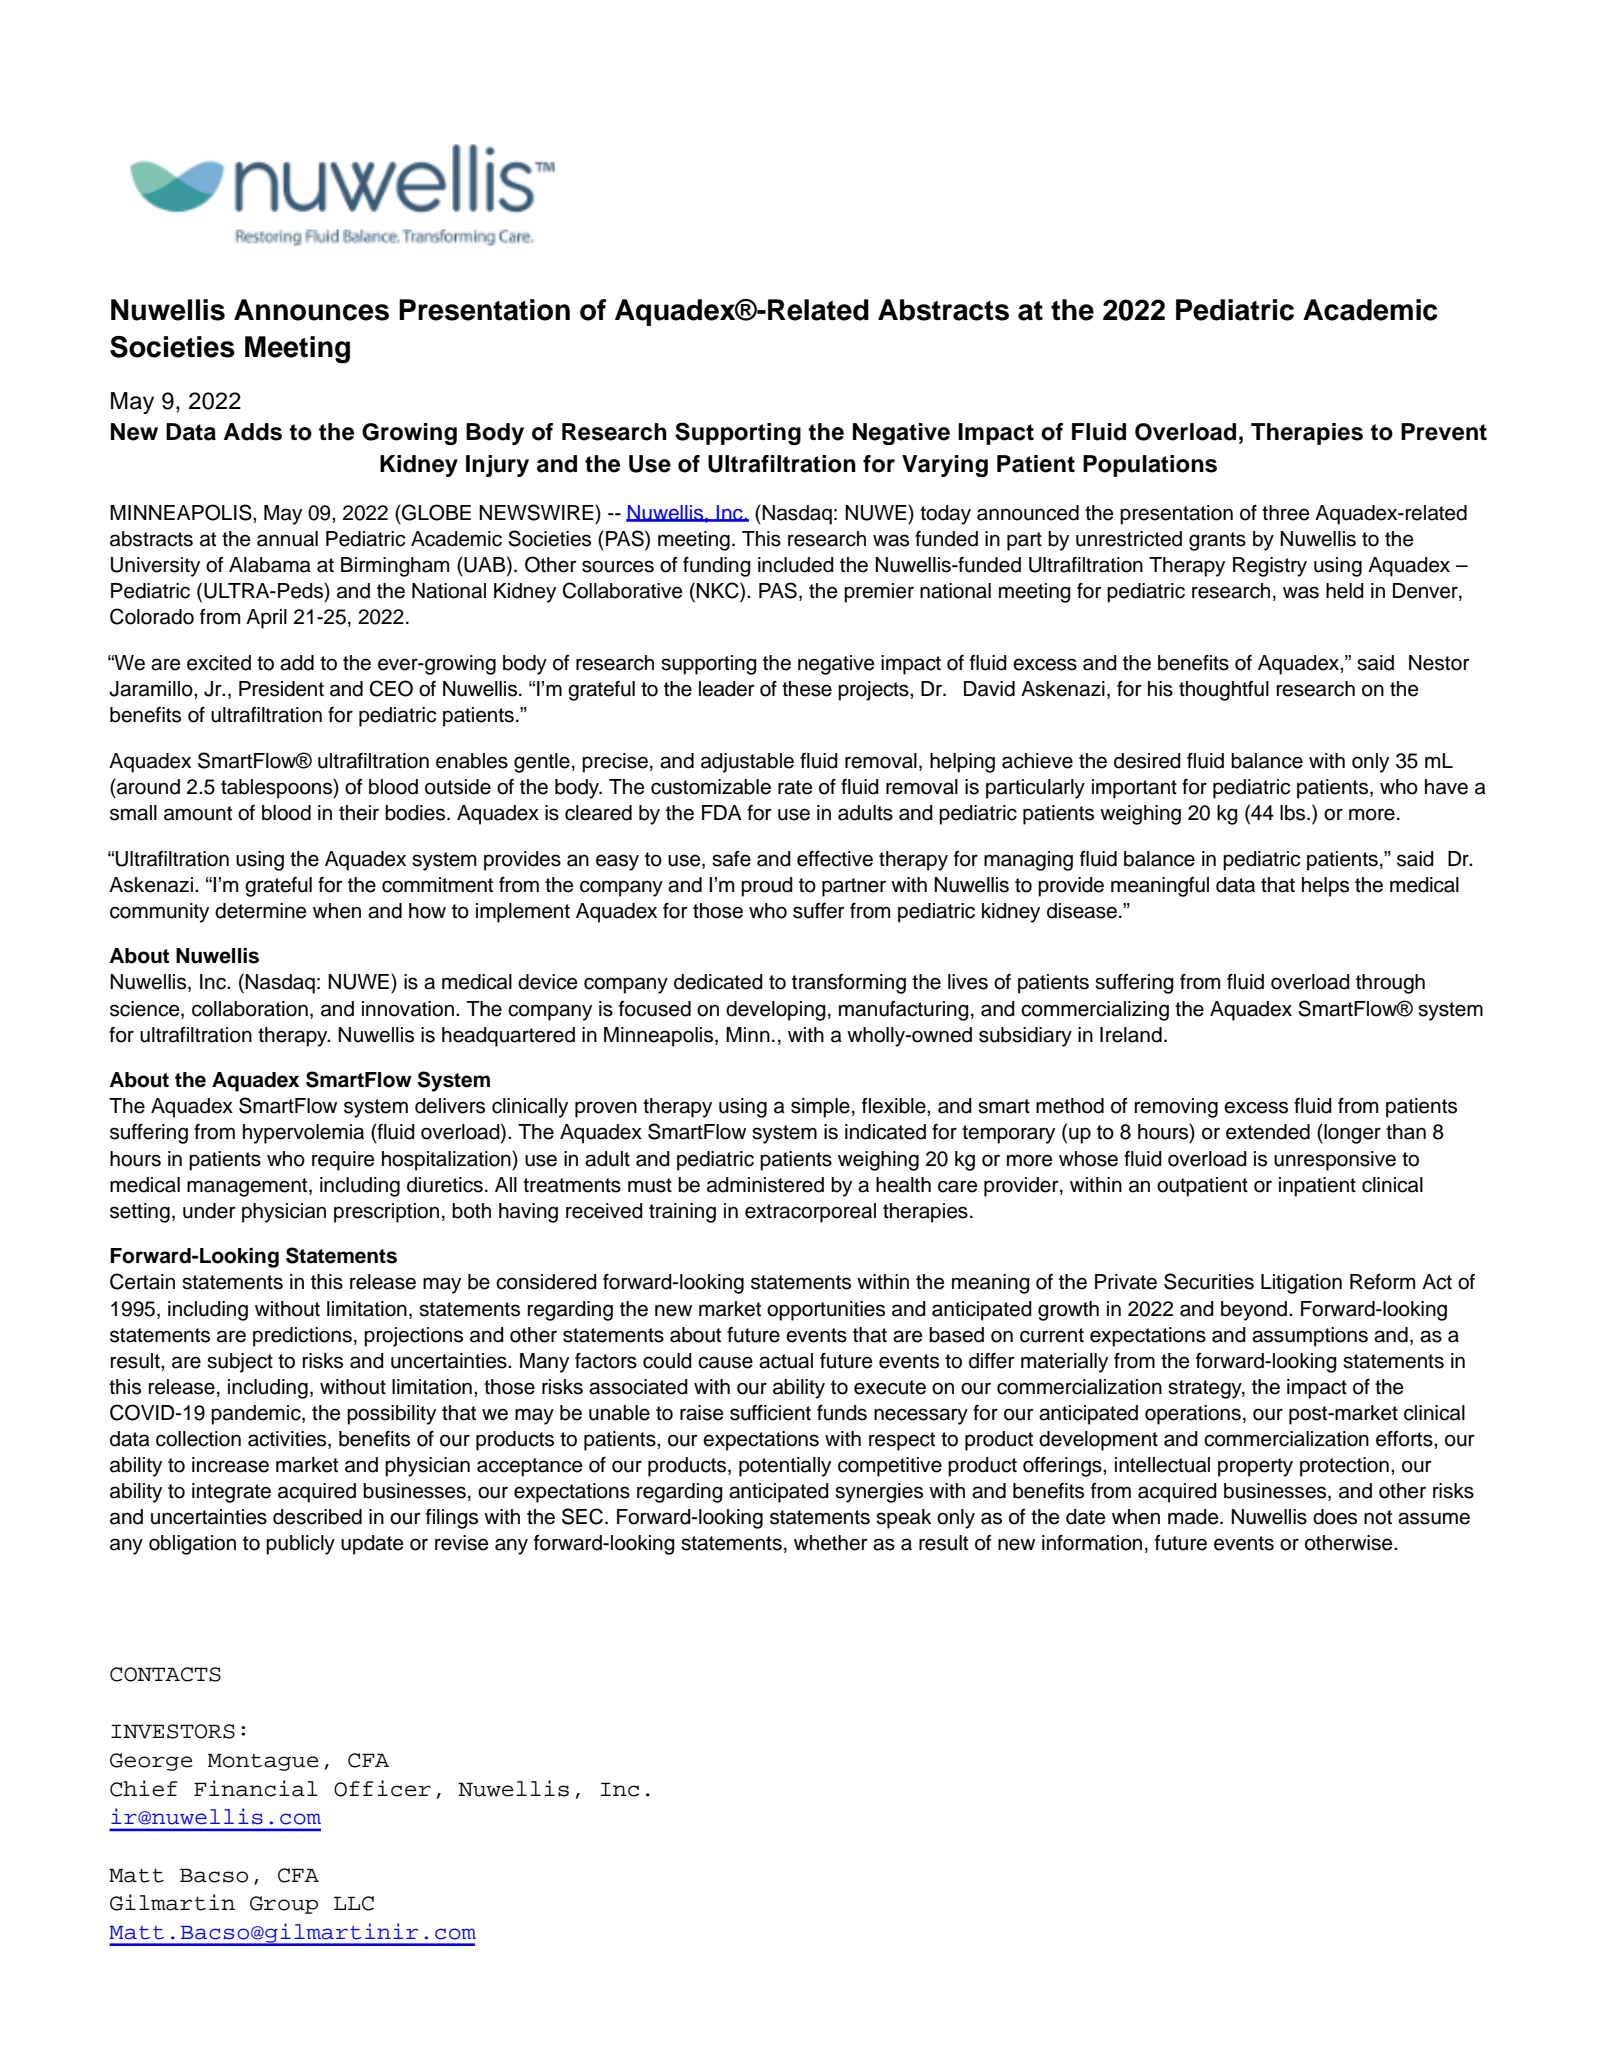 The height and width of the screenshot is (2066, 1597). I want to click on assumptions, so click(1310, 1337).
